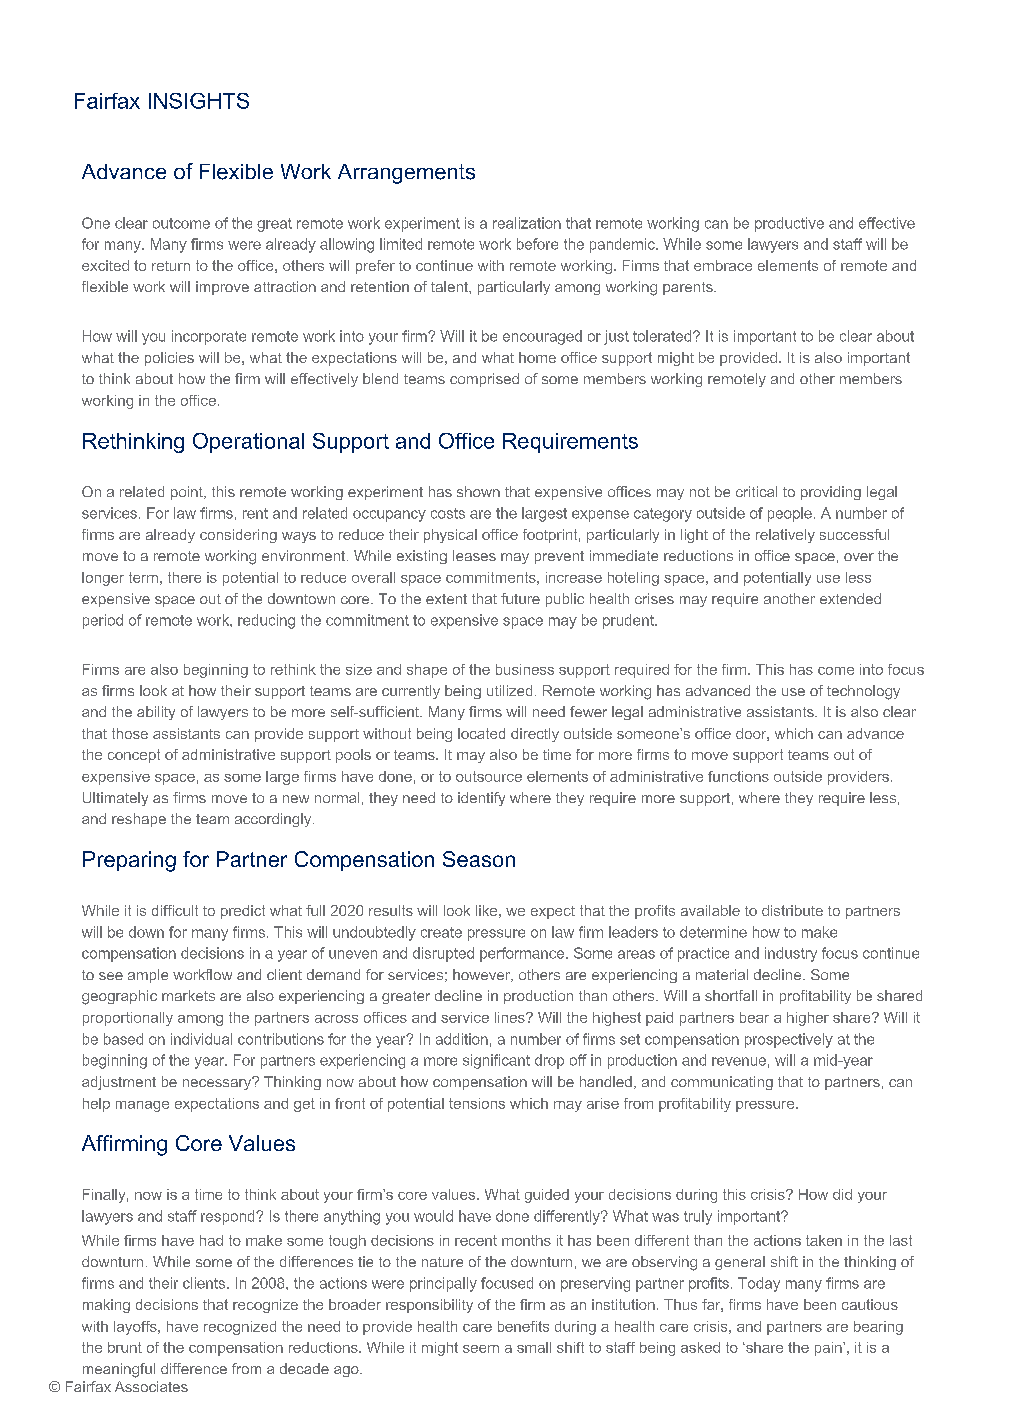  Describe the element at coordinates (238, 536) in the document. I see `considering` at that location.
